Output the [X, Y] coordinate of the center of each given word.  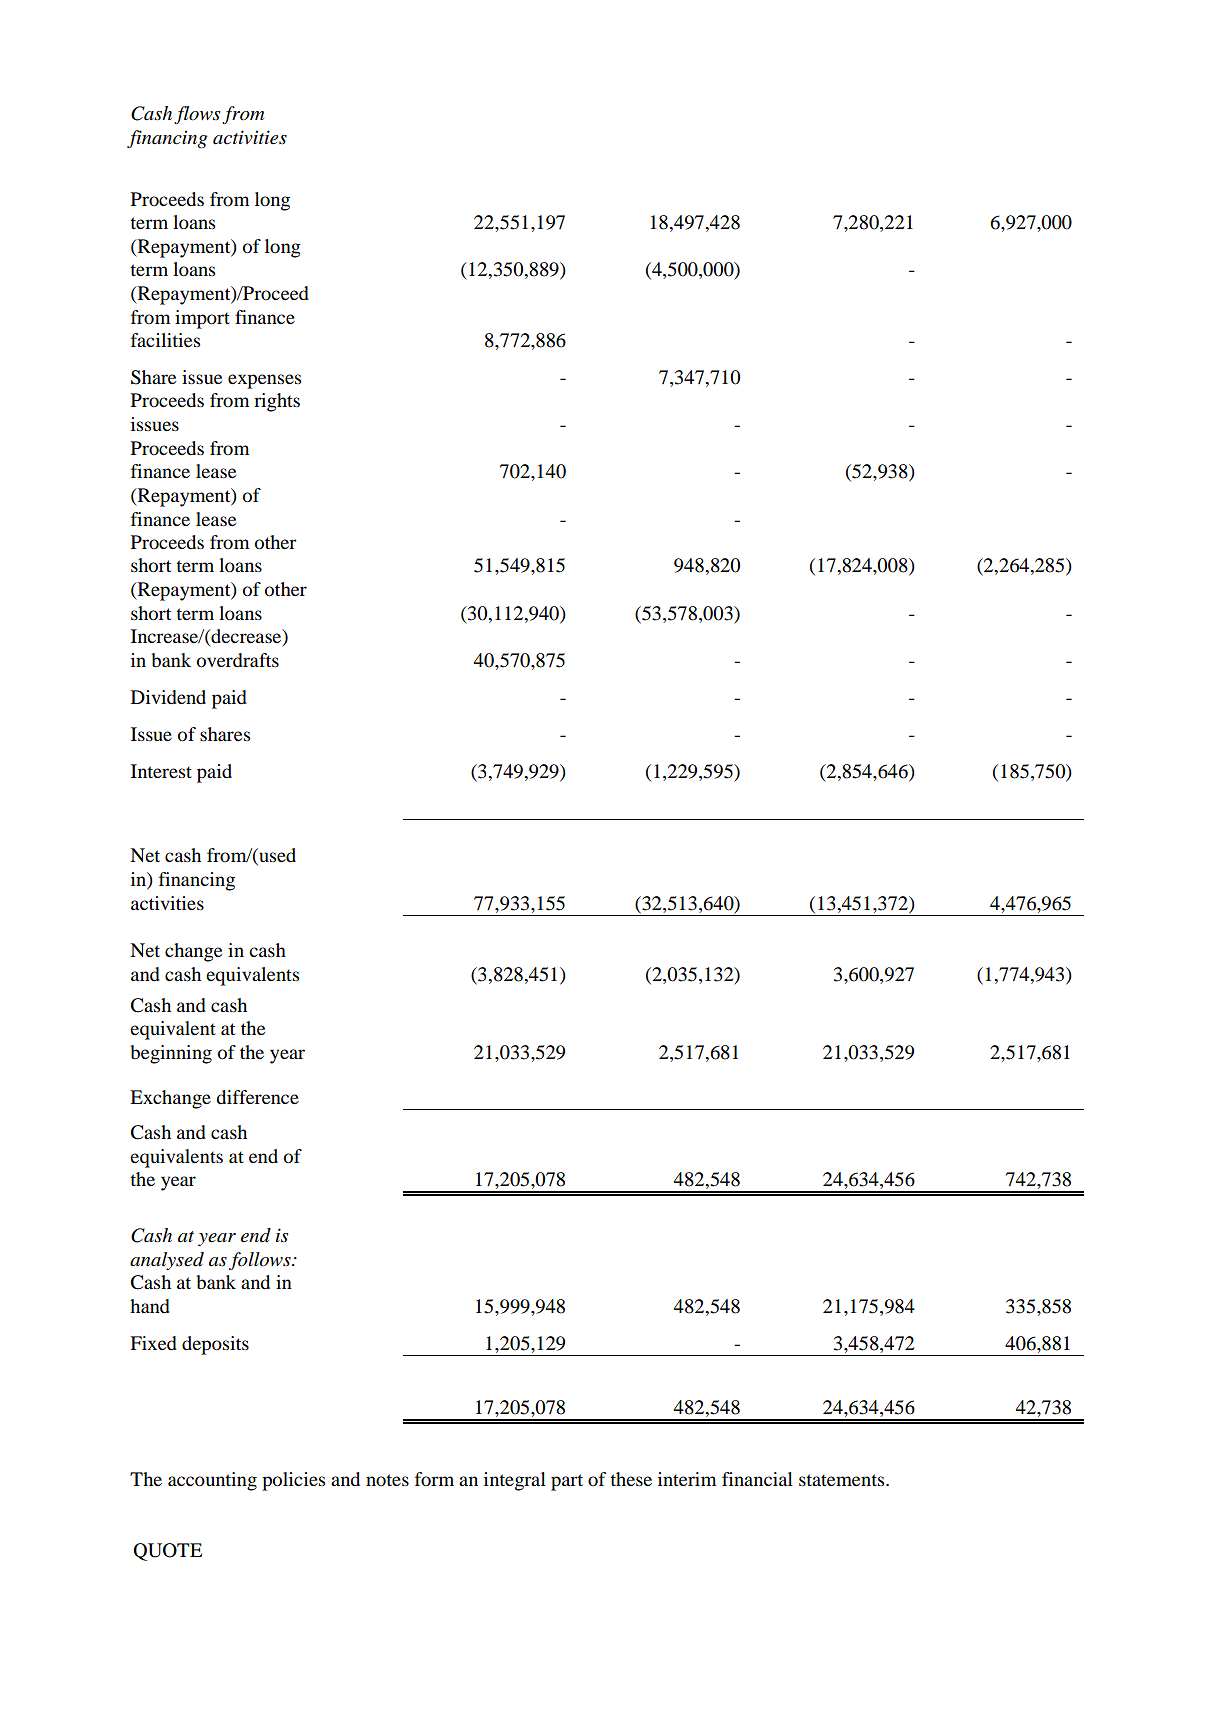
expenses [264, 381]
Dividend [168, 697]
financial [757, 1479]
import [202, 319]
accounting [212, 1481]
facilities [165, 340]
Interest [161, 771]
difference [257, 1097]
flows [197, 115]
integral [515, 1481]
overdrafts [238, 660]
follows [261, 1261]
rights [277, 402]
